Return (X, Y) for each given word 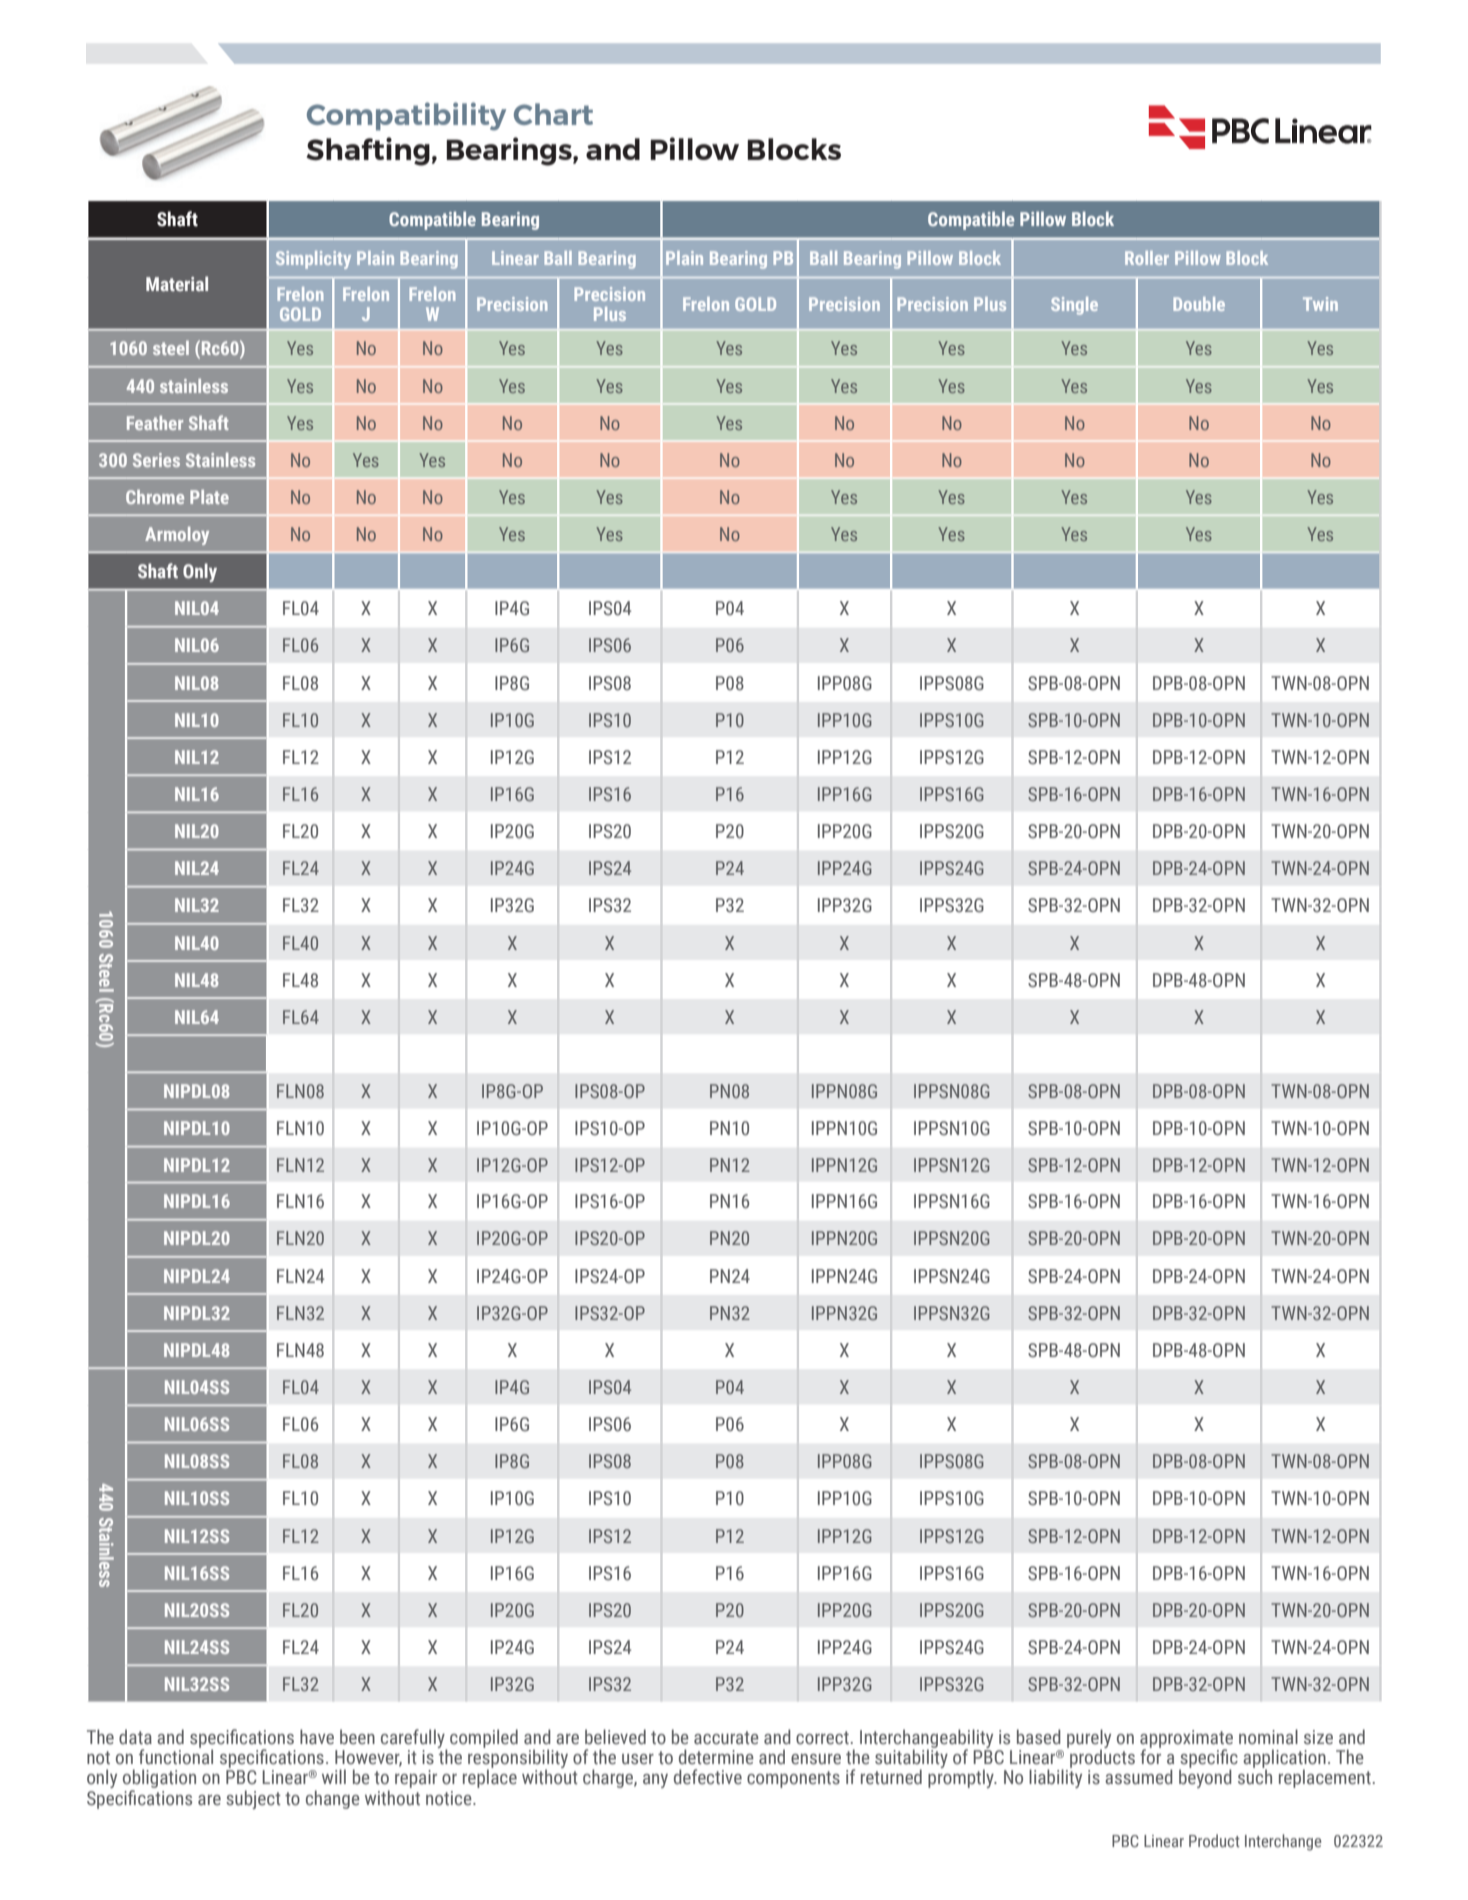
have (317, 1737)
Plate (209, 497)
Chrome (155, 497)
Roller (1147, 258)
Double (1199, 304)
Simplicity (313, 260)
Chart (553, 114)
